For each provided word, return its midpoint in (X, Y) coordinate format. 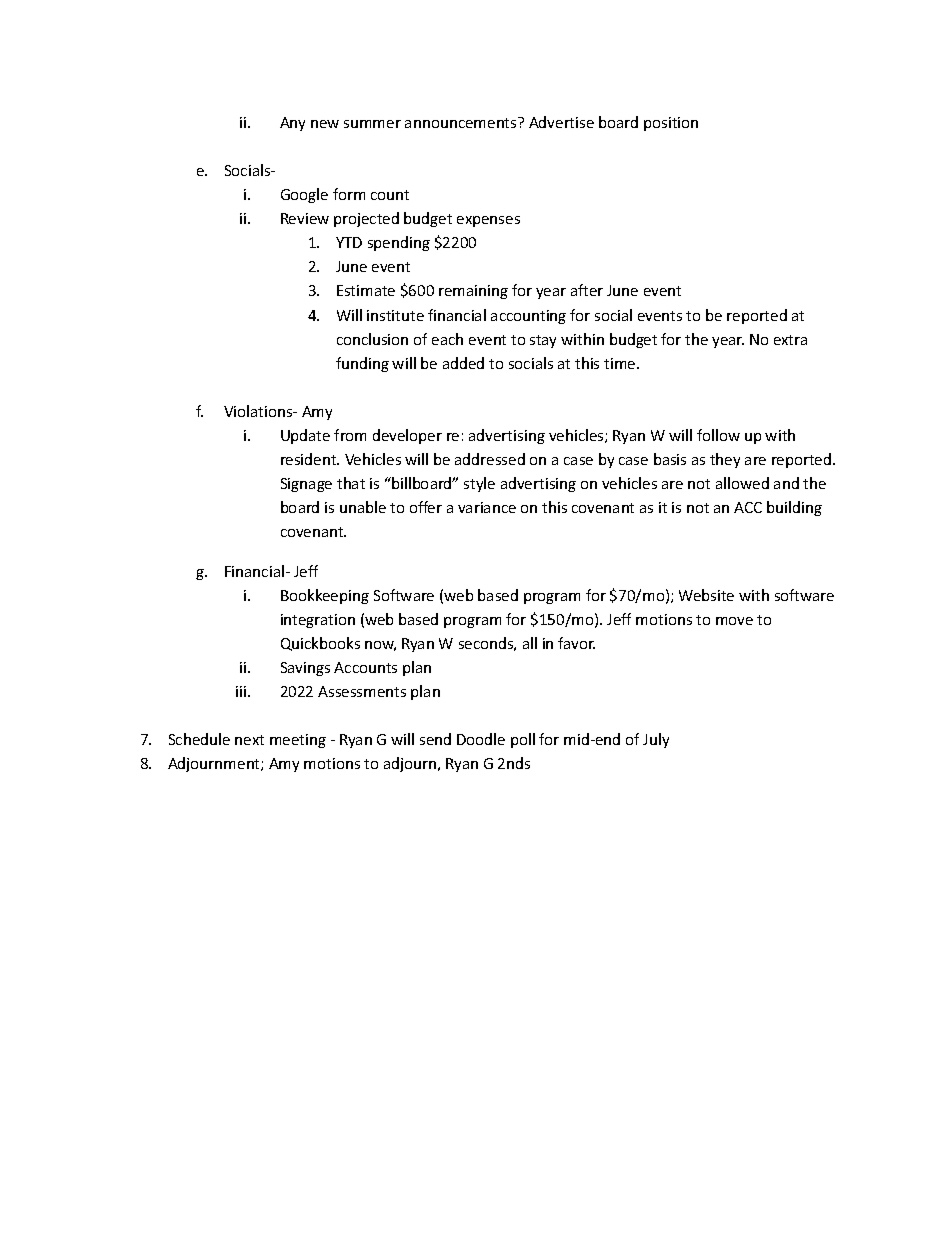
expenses (488, 221)
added (463, 363)
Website (706, 595)
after (587, 290)
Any (292, 124)
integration (318, 621)
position (671, 124)
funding (362, 364)
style (479, 484)
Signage (306, 485)
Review (305, 218)
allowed (742, 483)
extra (790, 340)
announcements (462, 122)
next (249, 740)
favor (576, 643)
